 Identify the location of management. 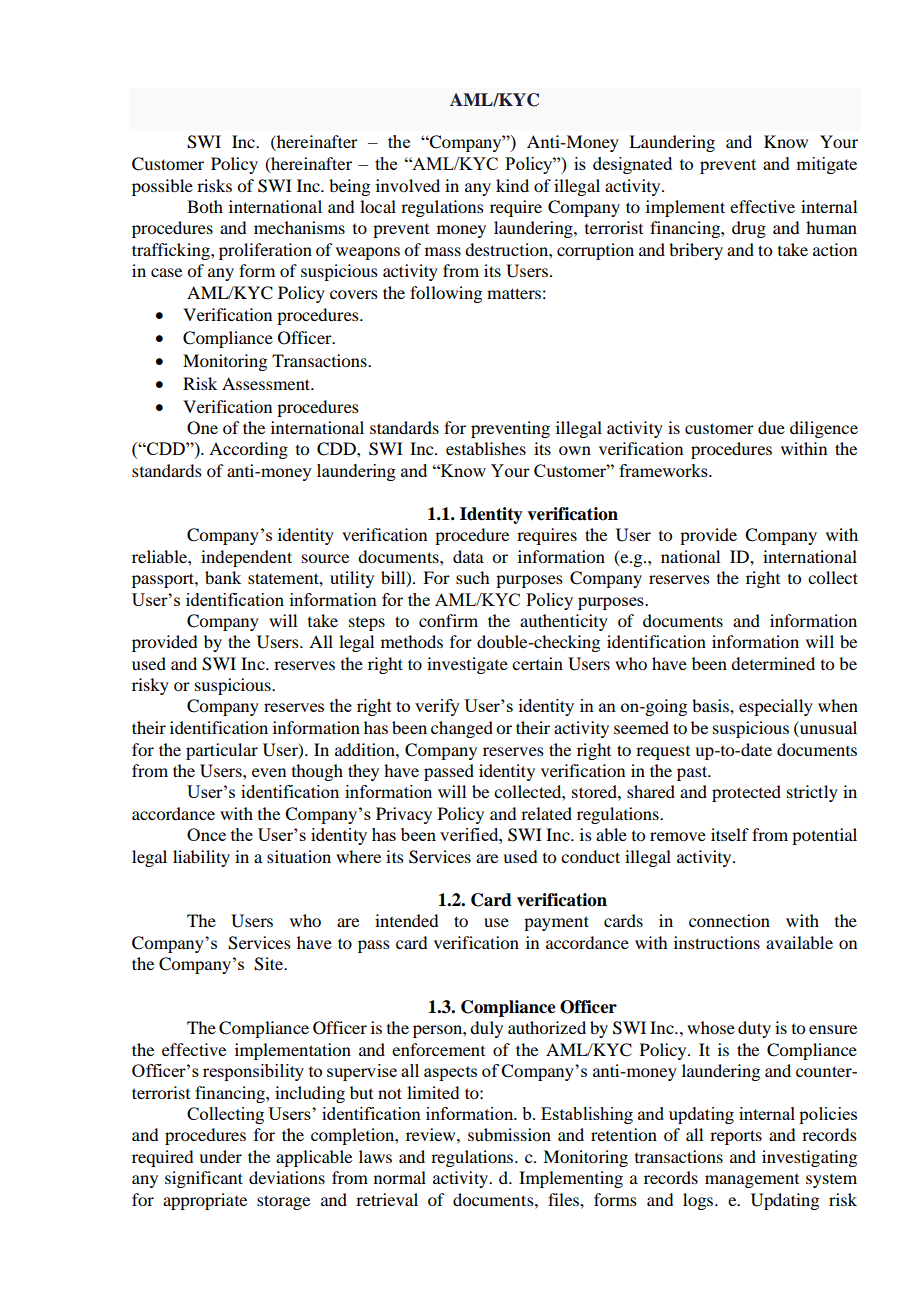
(752, 1181).
